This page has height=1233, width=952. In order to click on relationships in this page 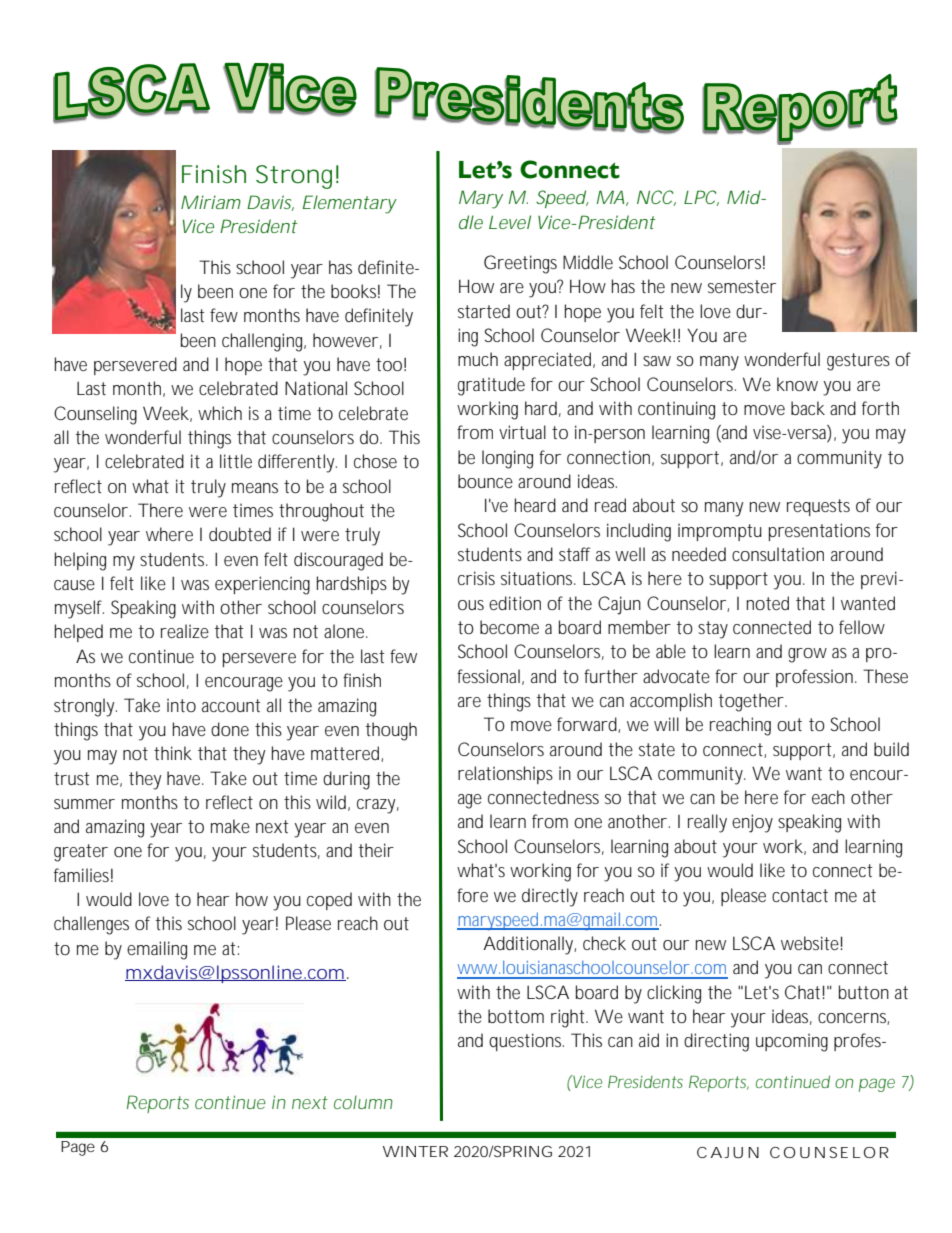, I will do `click(505, 775)`.
